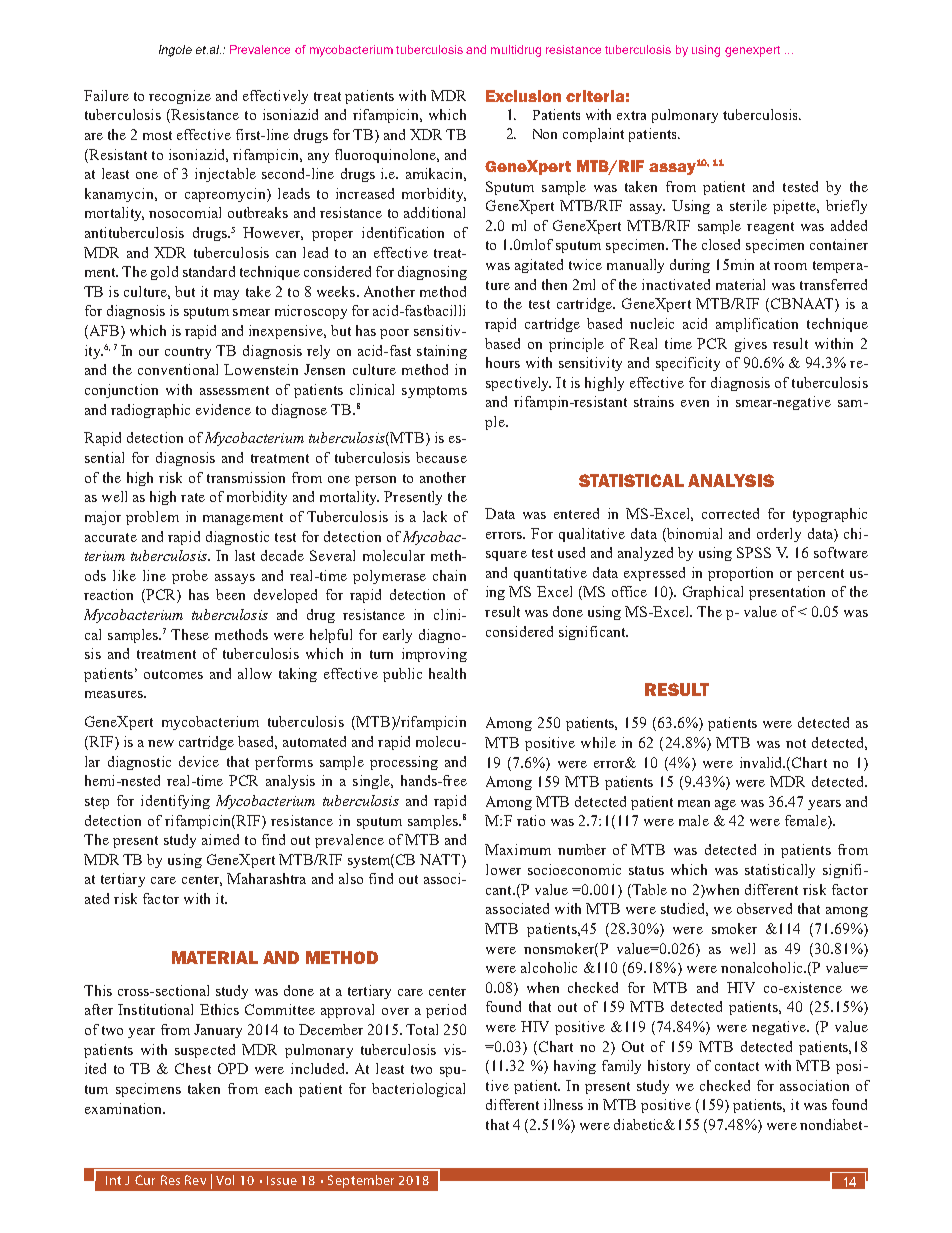  I want to click on Vol, so click(225, 1180).
